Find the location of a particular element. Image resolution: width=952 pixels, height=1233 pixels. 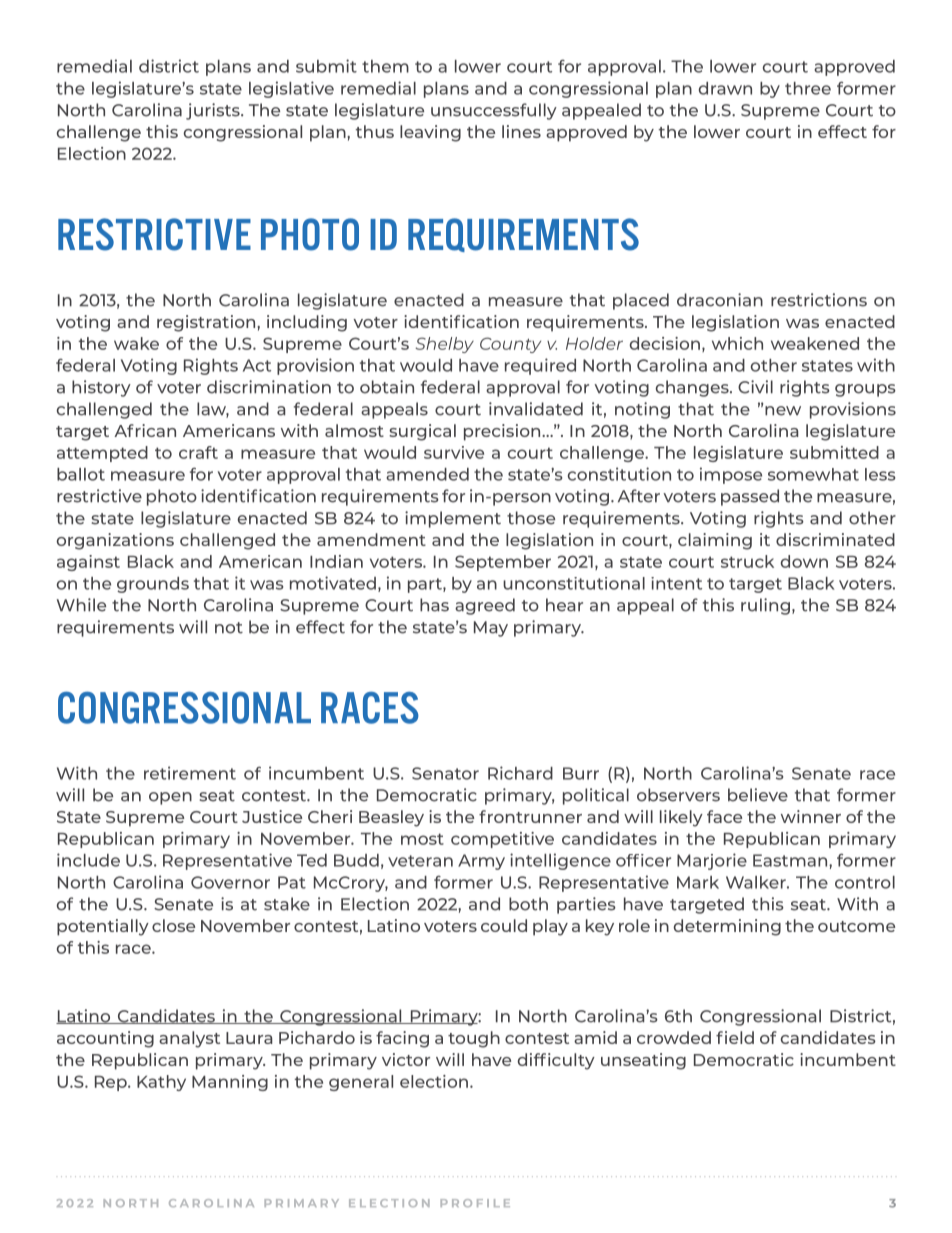

open is located at coordinates (170, 798).
